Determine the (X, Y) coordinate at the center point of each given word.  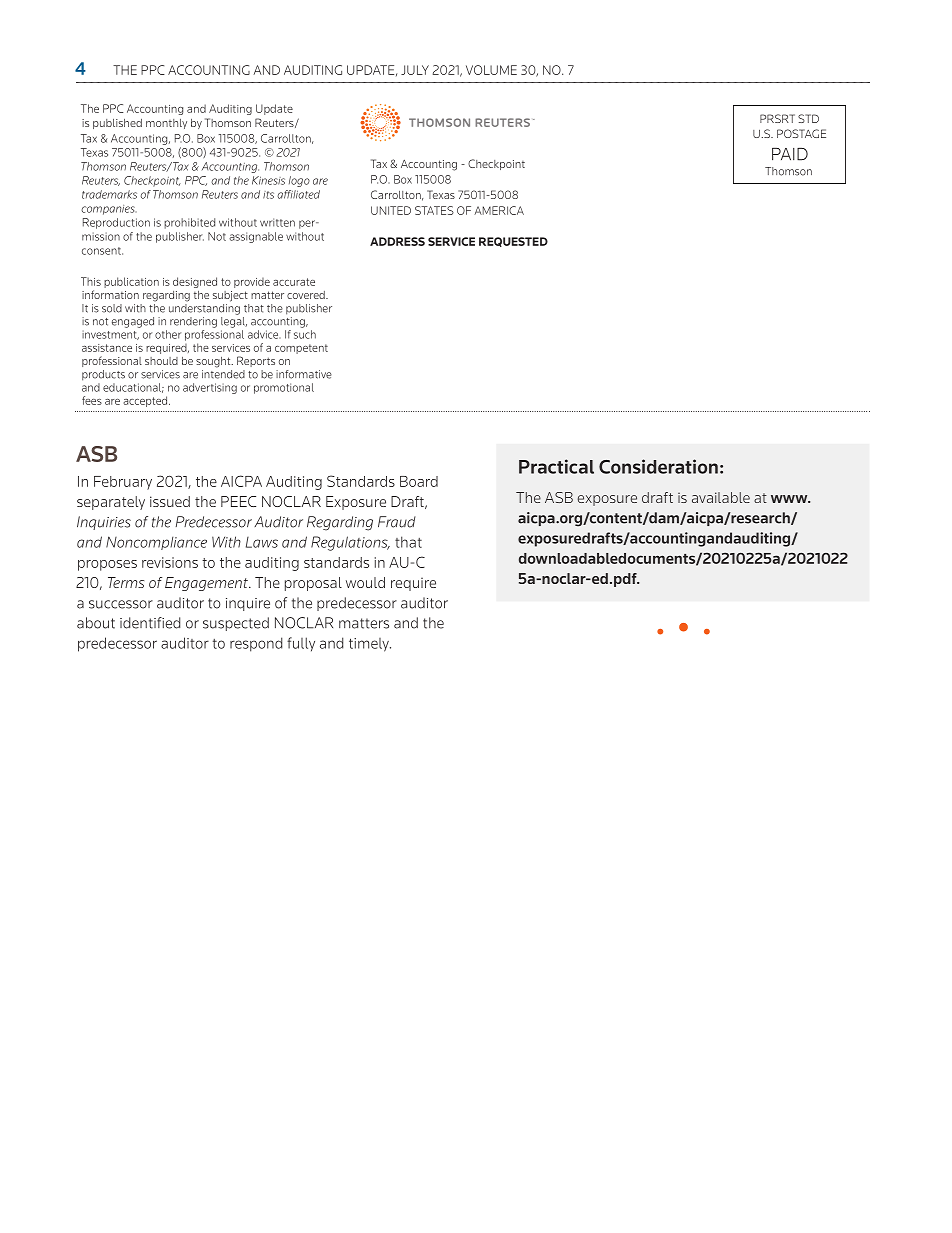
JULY (415, 70)
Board (419, 481)
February (123, 483)
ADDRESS (397, 241)
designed (195, 282)
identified (150, 623)
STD (808, 118)
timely (370, 645)
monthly (166, 124)
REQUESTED (513, 242)
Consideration (658, 466)
